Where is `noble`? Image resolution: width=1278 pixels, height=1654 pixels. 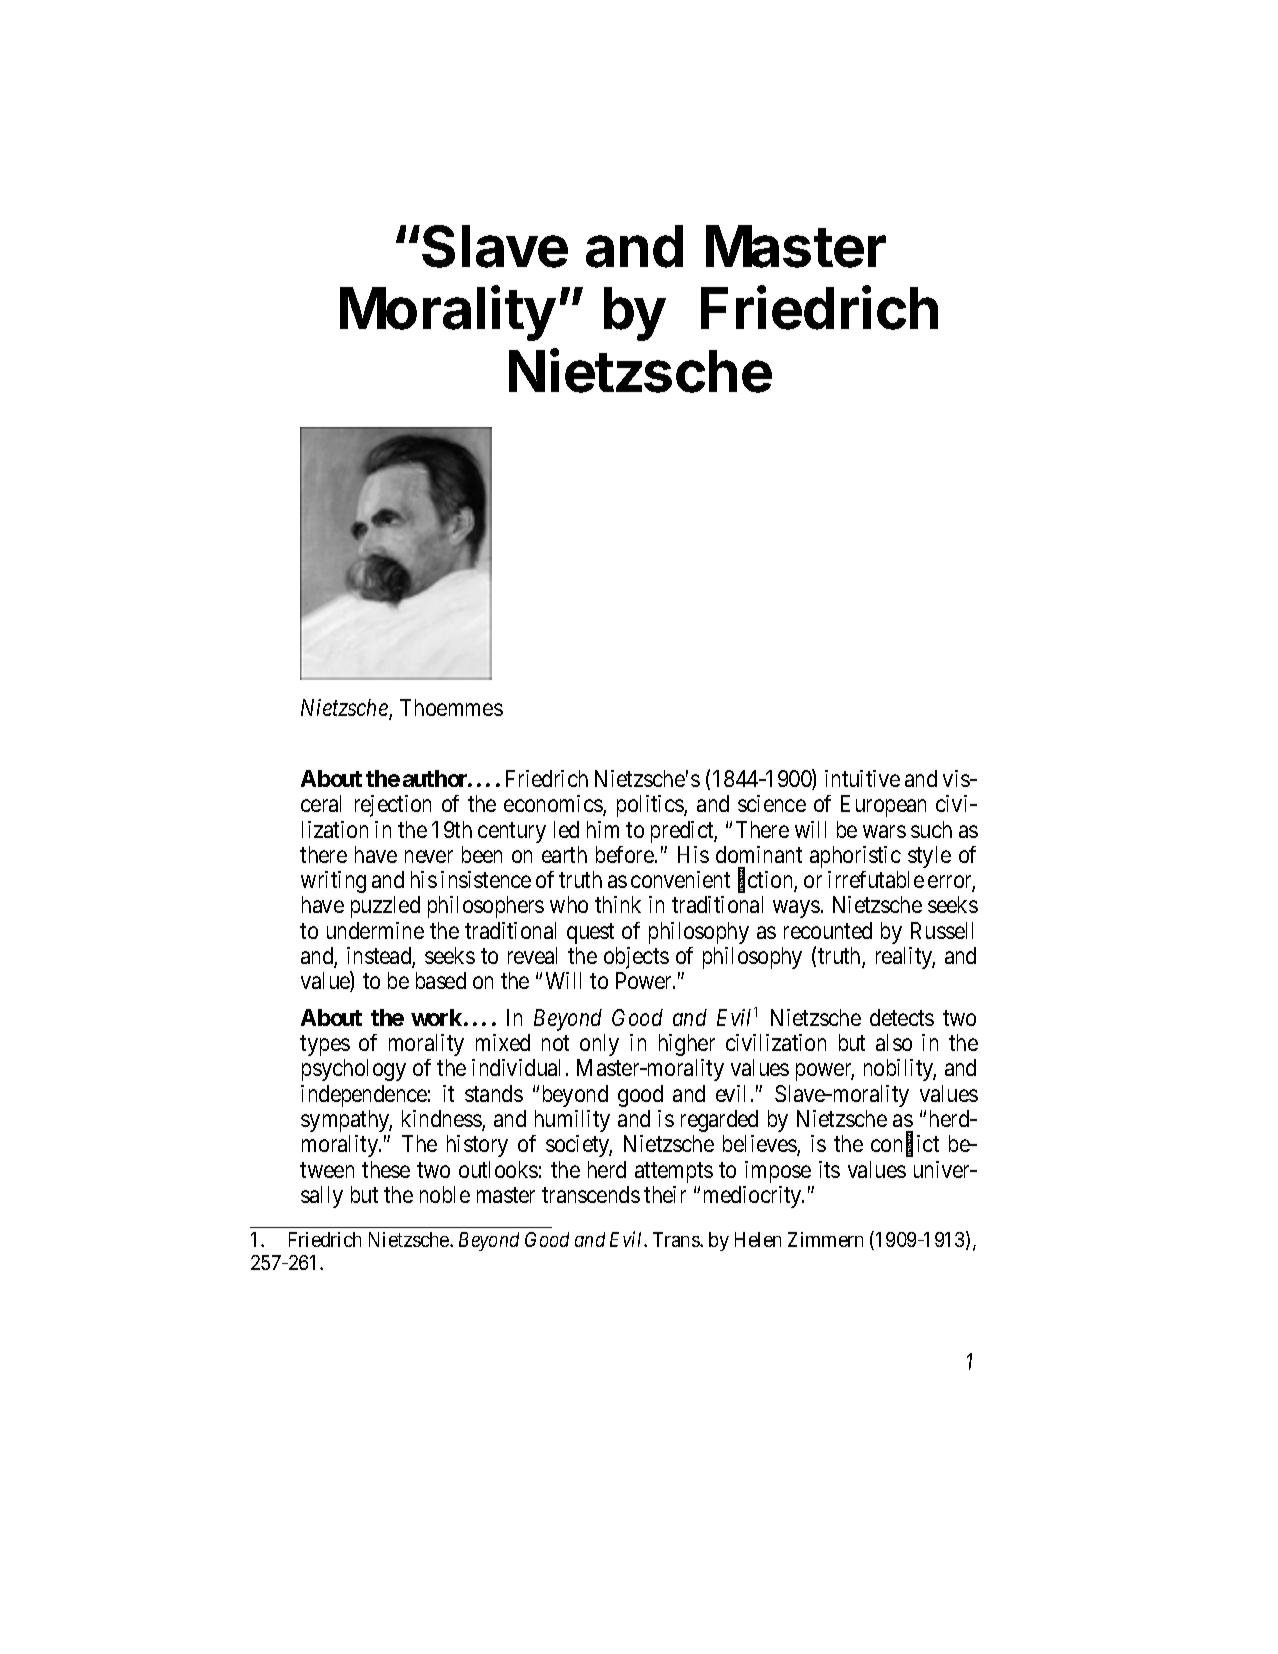
noble is located at coordinates (445, 1194).
